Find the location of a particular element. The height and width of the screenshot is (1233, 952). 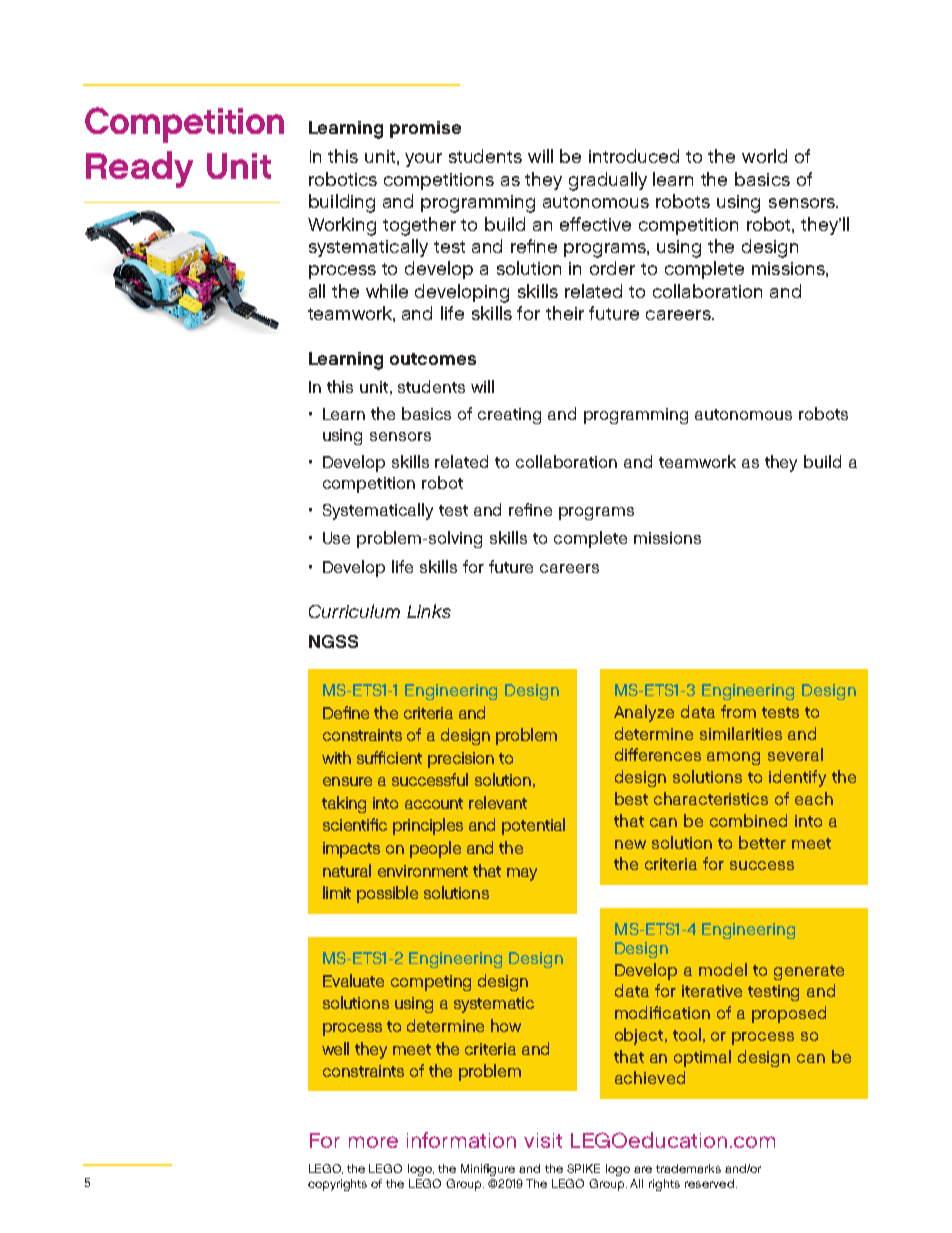

Ready is located at coordinates (139, 169).
